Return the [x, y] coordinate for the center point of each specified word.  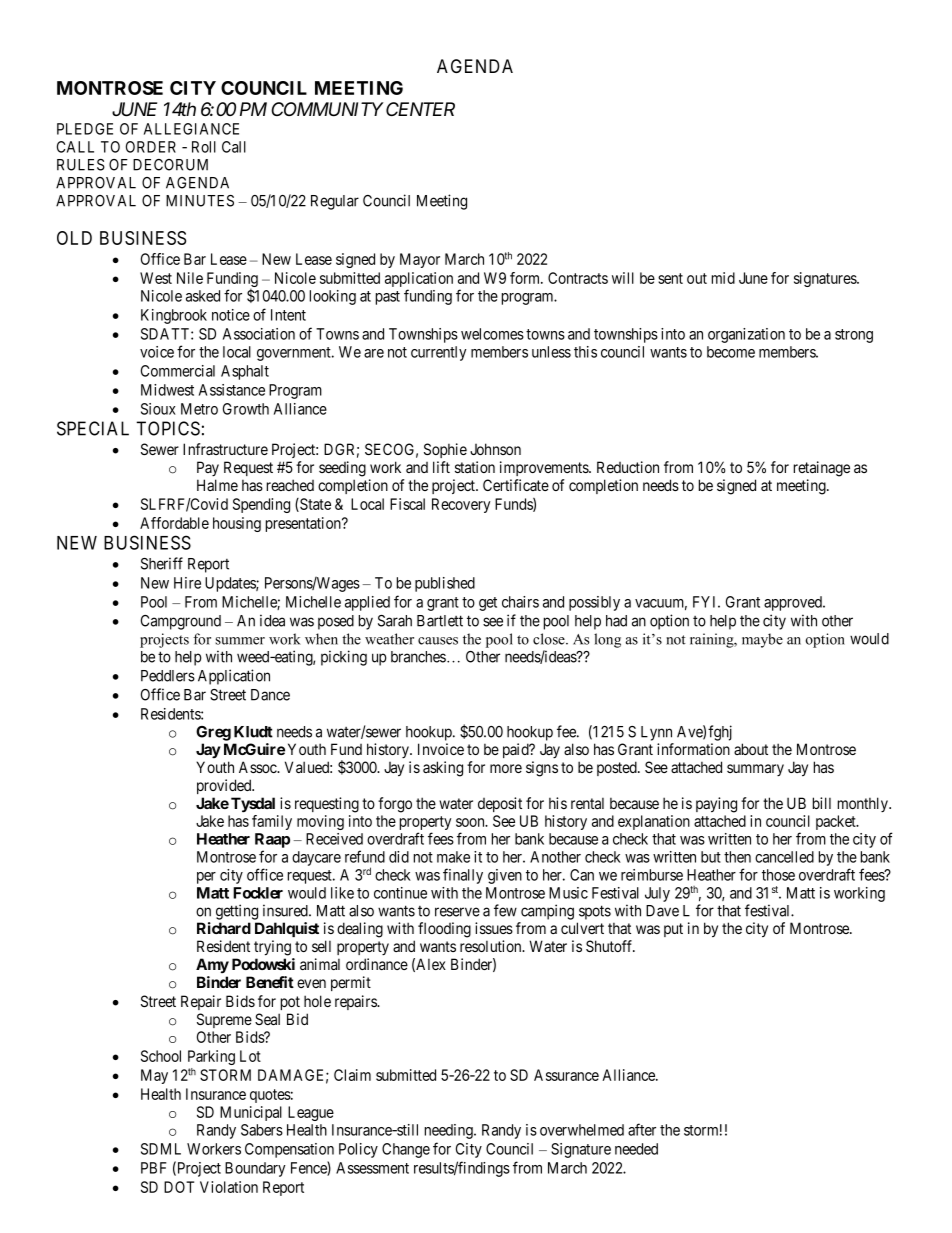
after [642, 1129]
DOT [179, 1187]
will [623, 278]
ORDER [151, 147]
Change [406, 1150]
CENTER [420, 109]
